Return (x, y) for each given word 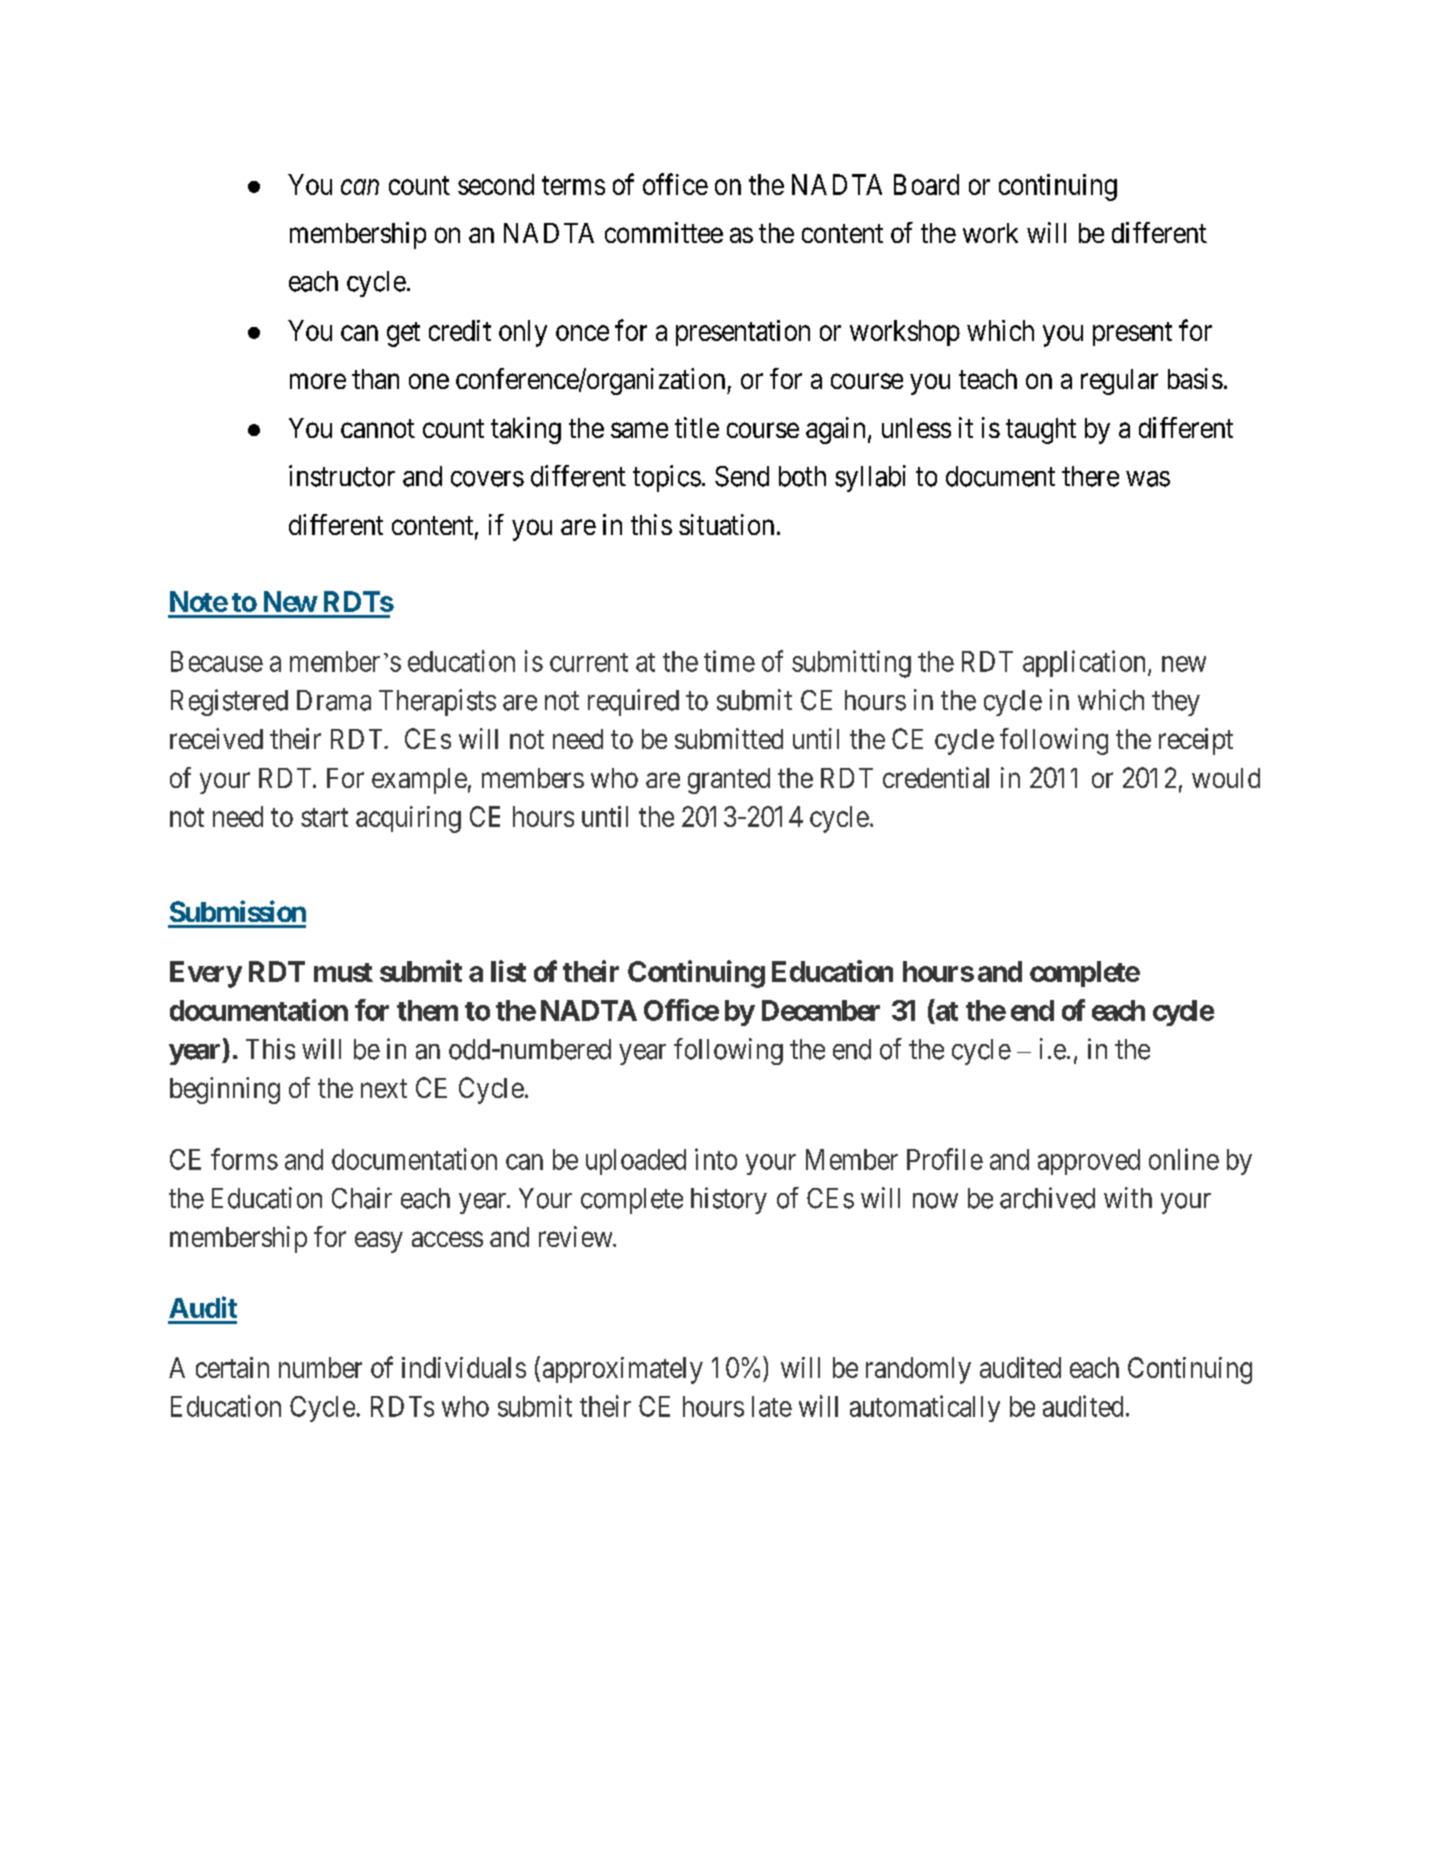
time (729, 661)
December (821, 1010)
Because (217, 661)
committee (664, 232)
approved (1089, 1162)
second (496, 184)
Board (926, 184)
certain (232, 1367)
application (1086, 663)
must (343, 972)
